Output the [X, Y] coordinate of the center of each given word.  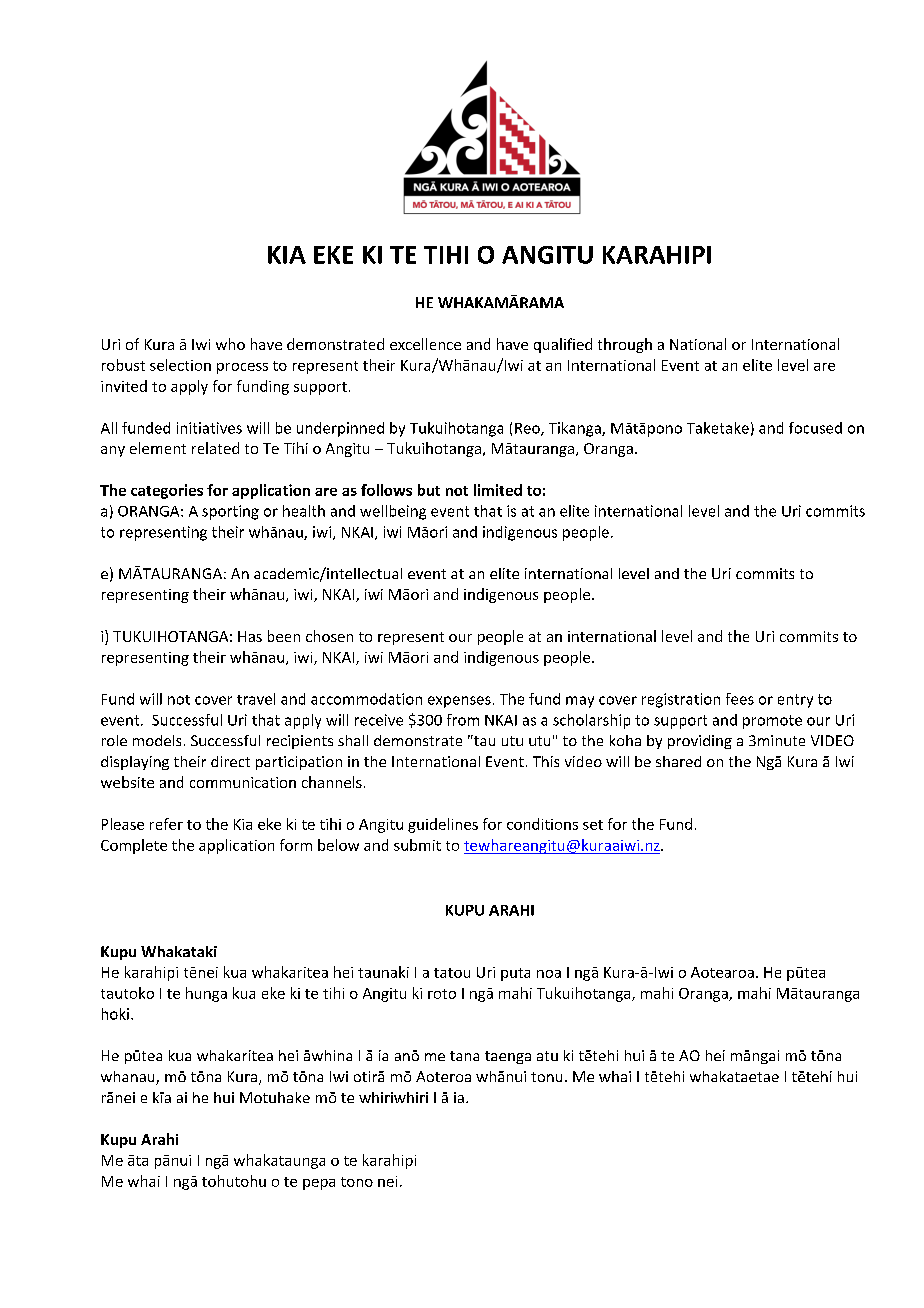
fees [740, 699]
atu [547, 1056]
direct [230, 761]
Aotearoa [722, 972]
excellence [425, 344]
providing [700, 742]
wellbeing [393, 512]
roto [442, 994]
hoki [115, 1014]
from [463, 720]
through [625, 345]
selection [180, 365]
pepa [319, 1184]
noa [549, 974]
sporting [230, 512]
